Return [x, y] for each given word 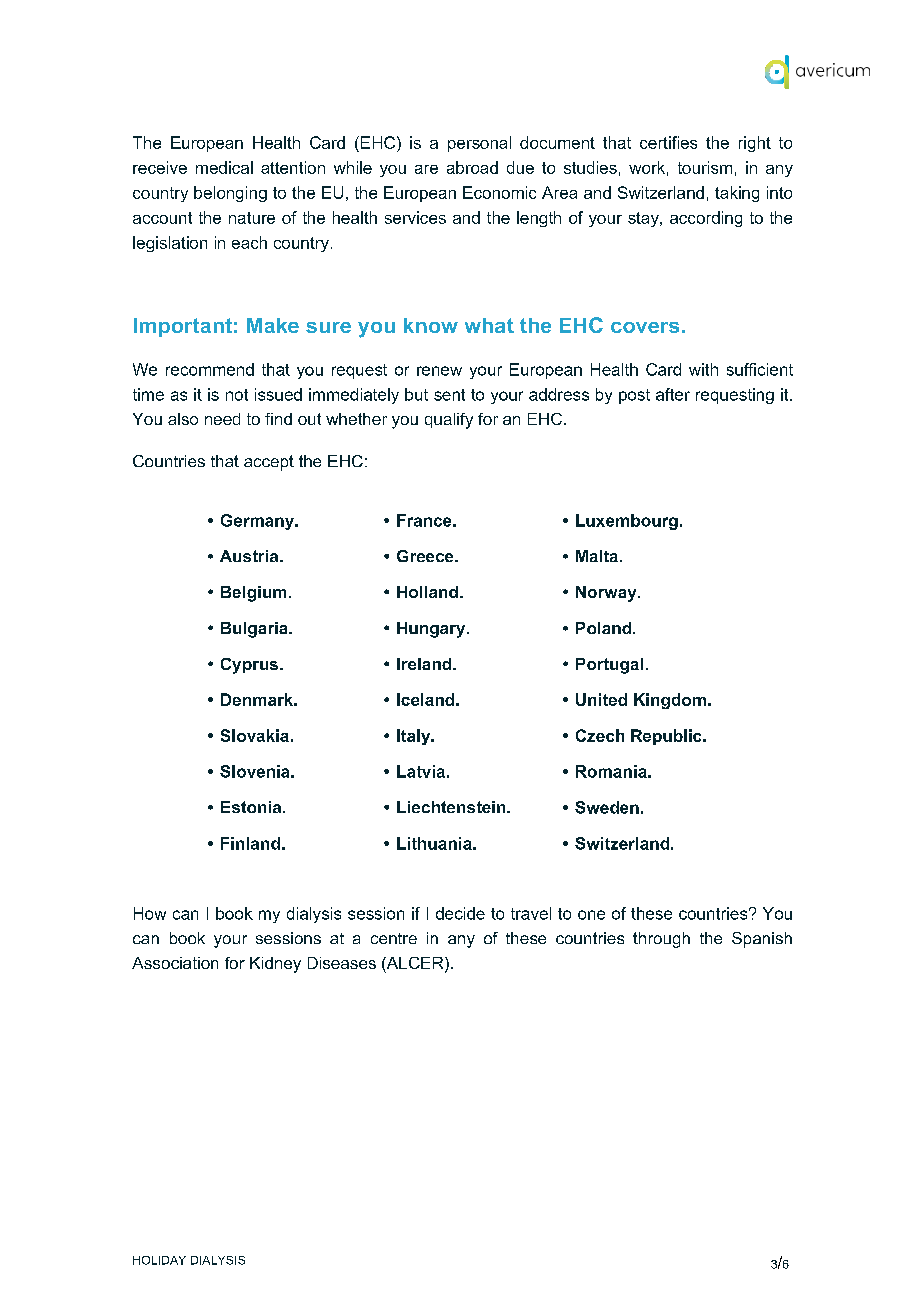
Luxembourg [627, 522]
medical [224, 167]
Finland [250, 843]
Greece [426, 556]
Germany [258, 522]
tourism [705, 167]
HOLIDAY [159, 1260]
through [661, 940]
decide [460, 913]
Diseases [342, 963]
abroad [472, 167]
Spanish [762, 940]
